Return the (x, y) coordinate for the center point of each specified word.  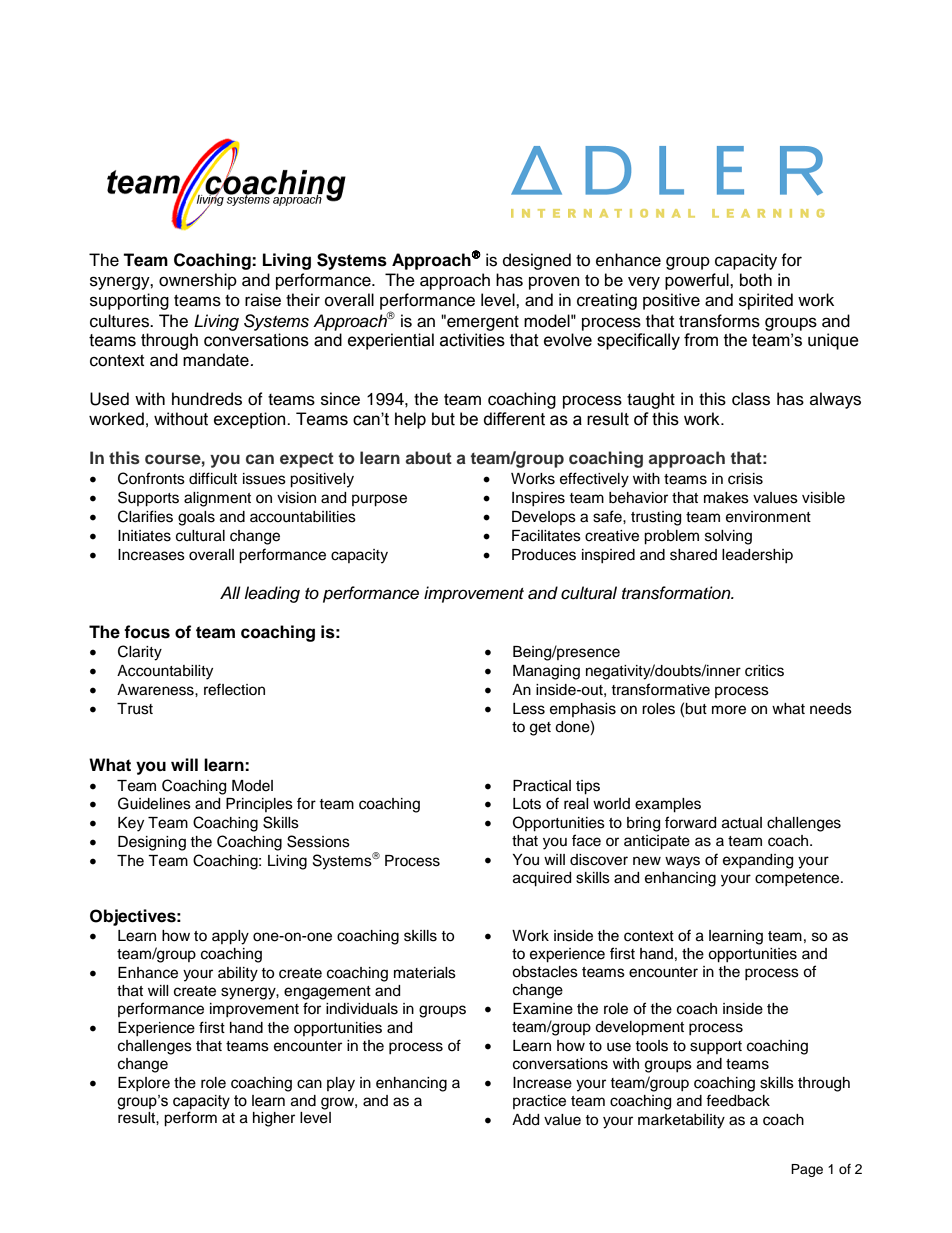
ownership (198, 281)
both (756, 280)
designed (537, 261)
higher (274, 1119)
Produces (544, 555)
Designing (152, 843)
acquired (542, 879)
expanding (758, 861)
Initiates (144, 536)
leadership (757, 556)
